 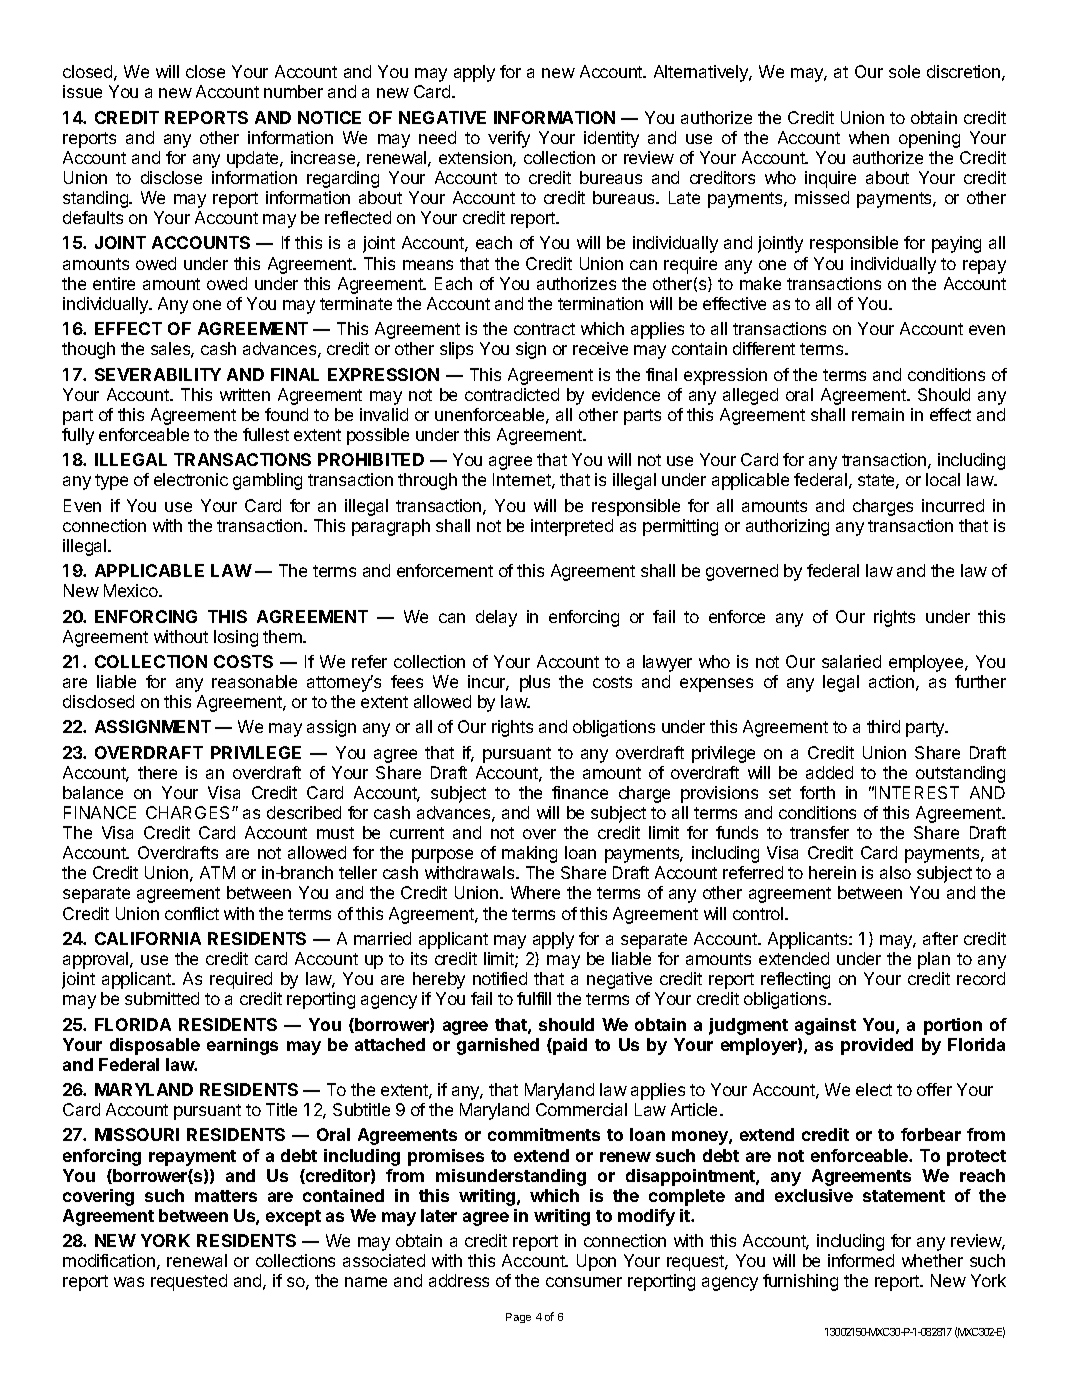 I want to click on update, so click(x=254, y=159).
